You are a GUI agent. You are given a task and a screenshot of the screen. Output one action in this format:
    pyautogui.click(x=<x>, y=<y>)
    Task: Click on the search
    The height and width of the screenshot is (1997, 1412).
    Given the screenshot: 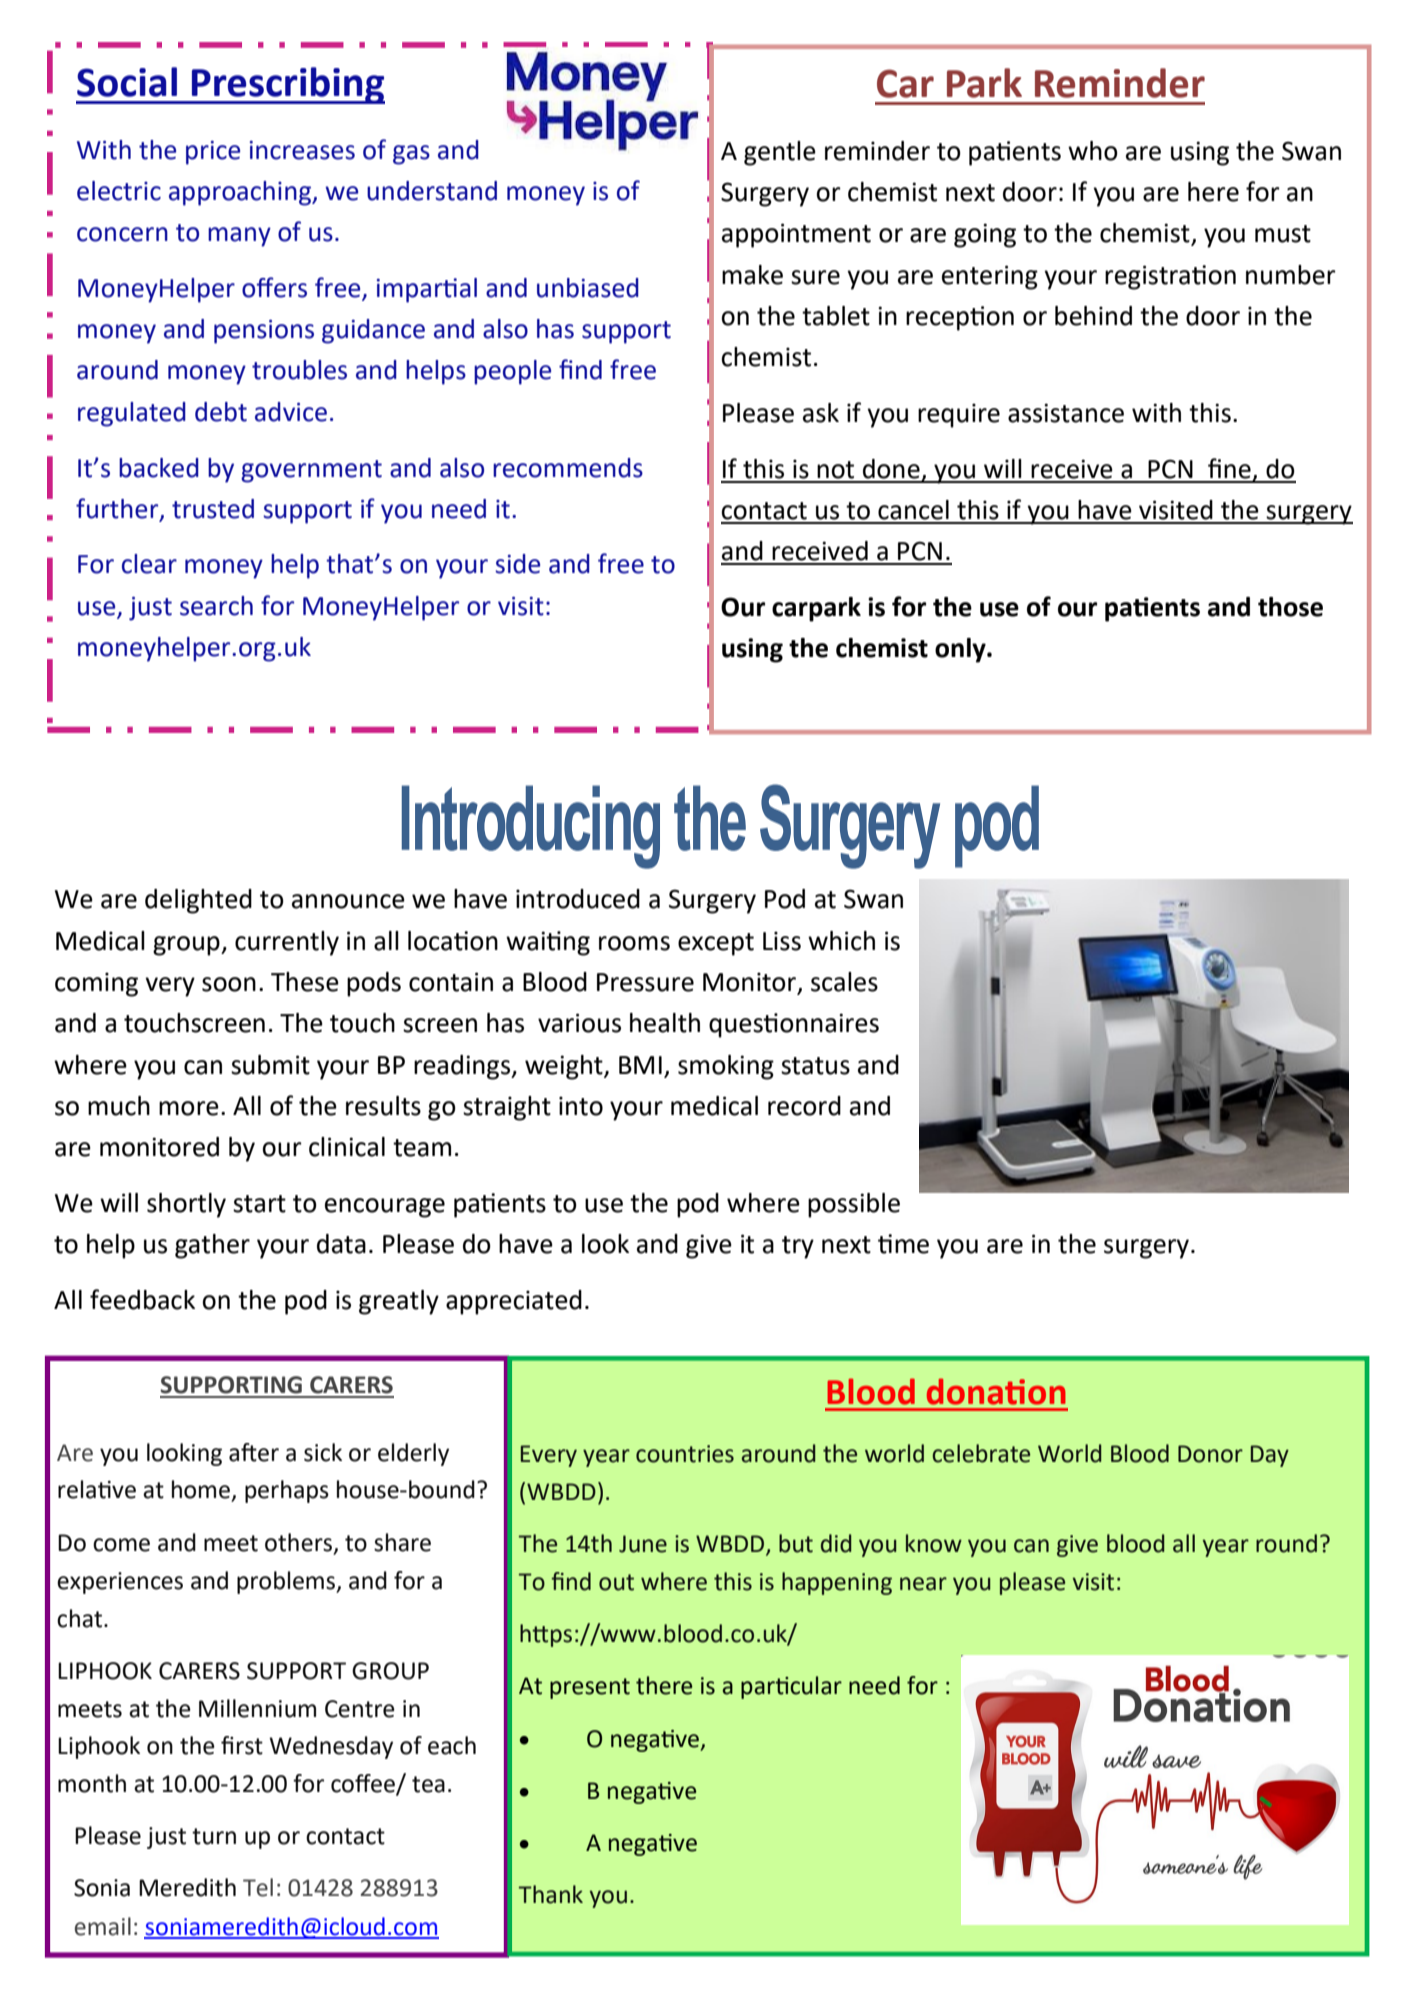 What is the action you would take?
    pyautogui.click(x=216, y=606)
